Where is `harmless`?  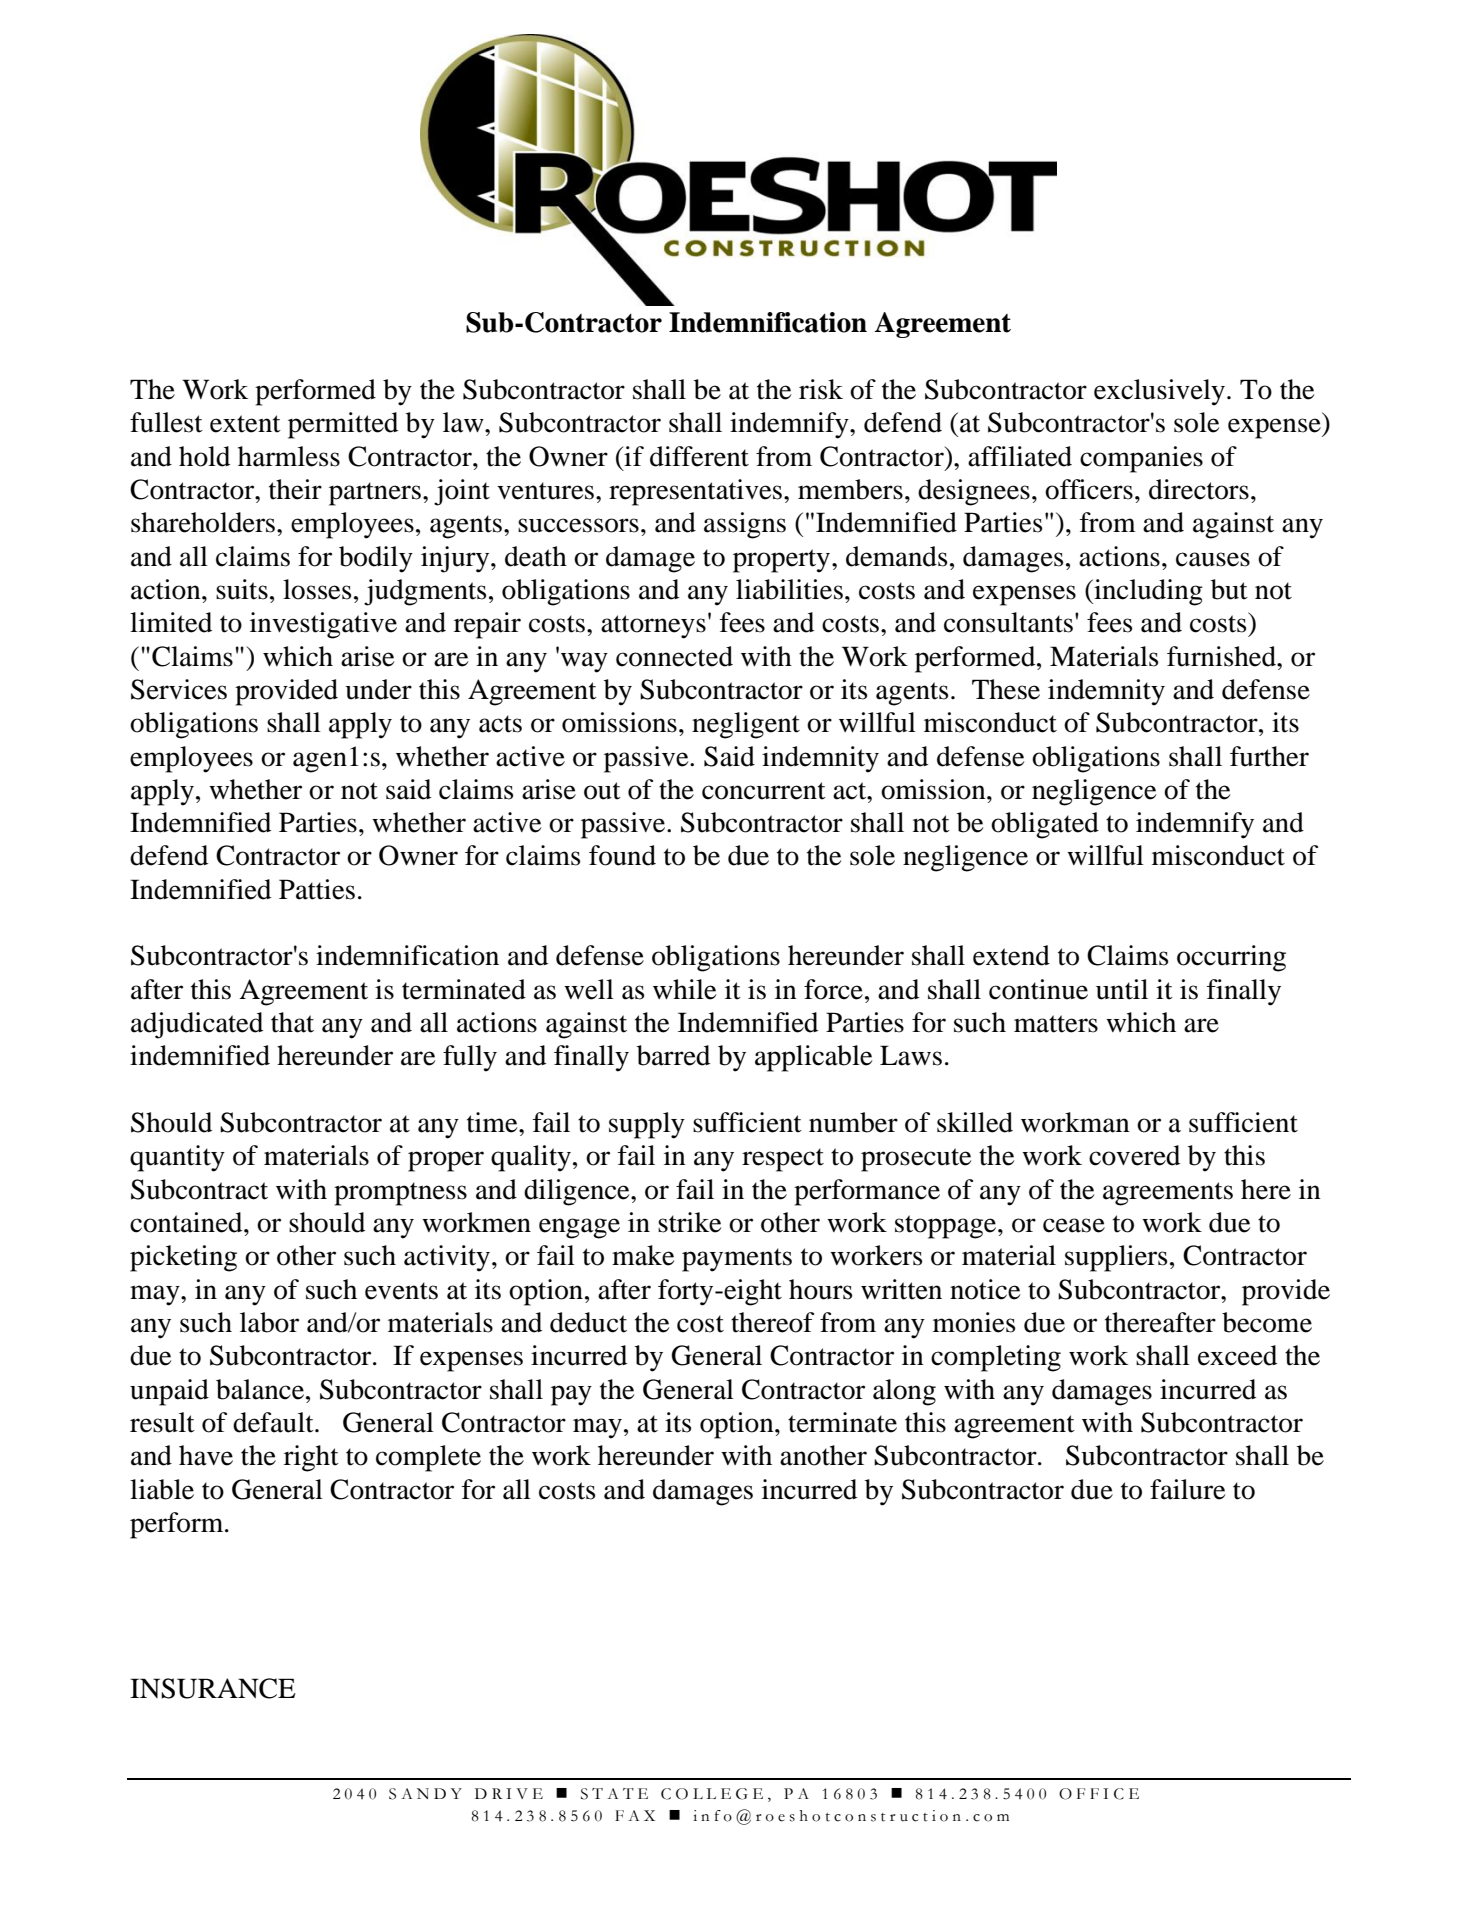 harmless is located at coordinates (289, 456).
